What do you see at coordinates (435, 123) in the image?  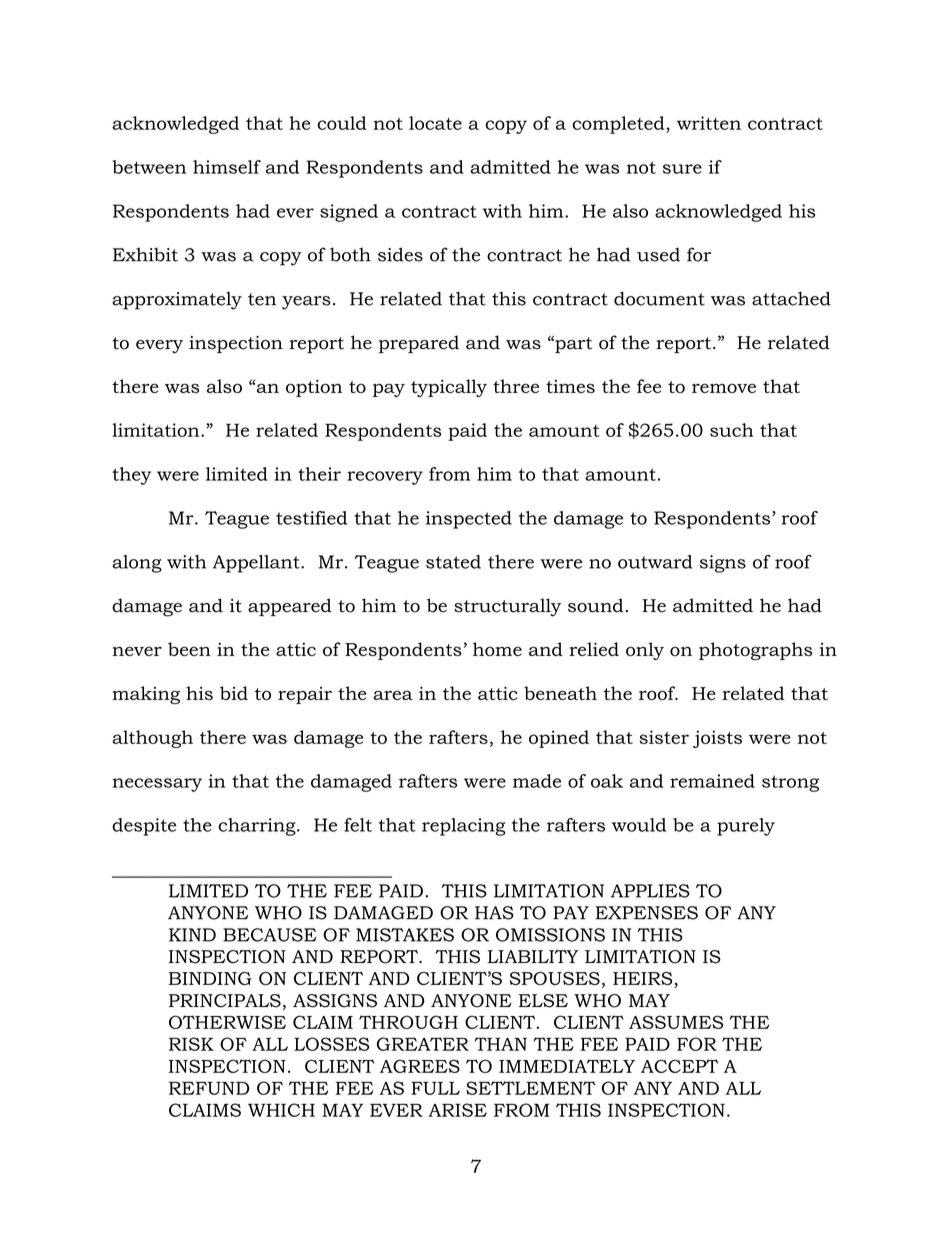 I see `locate` at bounding box center [435, 123].
